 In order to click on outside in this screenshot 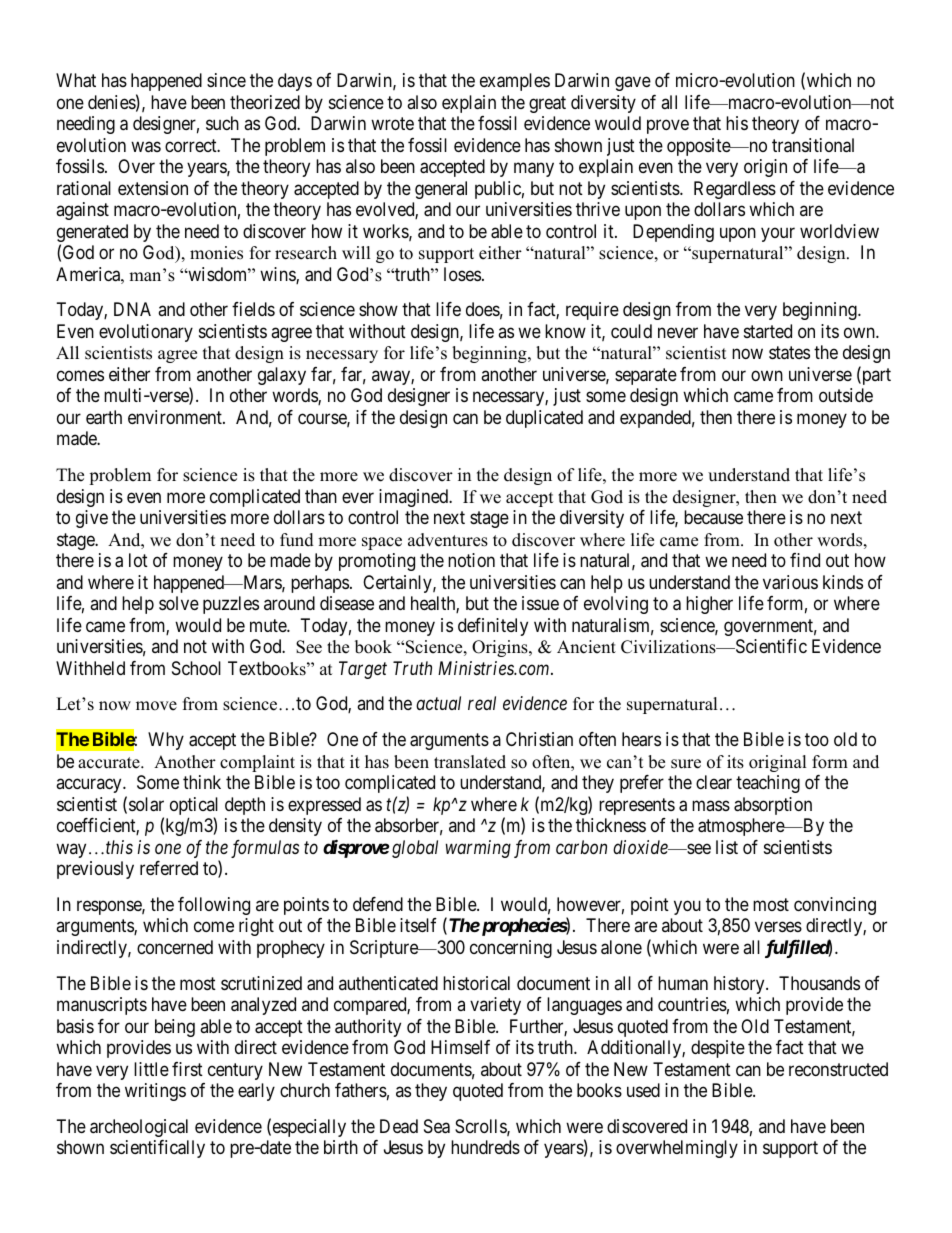, I will do `click(846, 395)`.
